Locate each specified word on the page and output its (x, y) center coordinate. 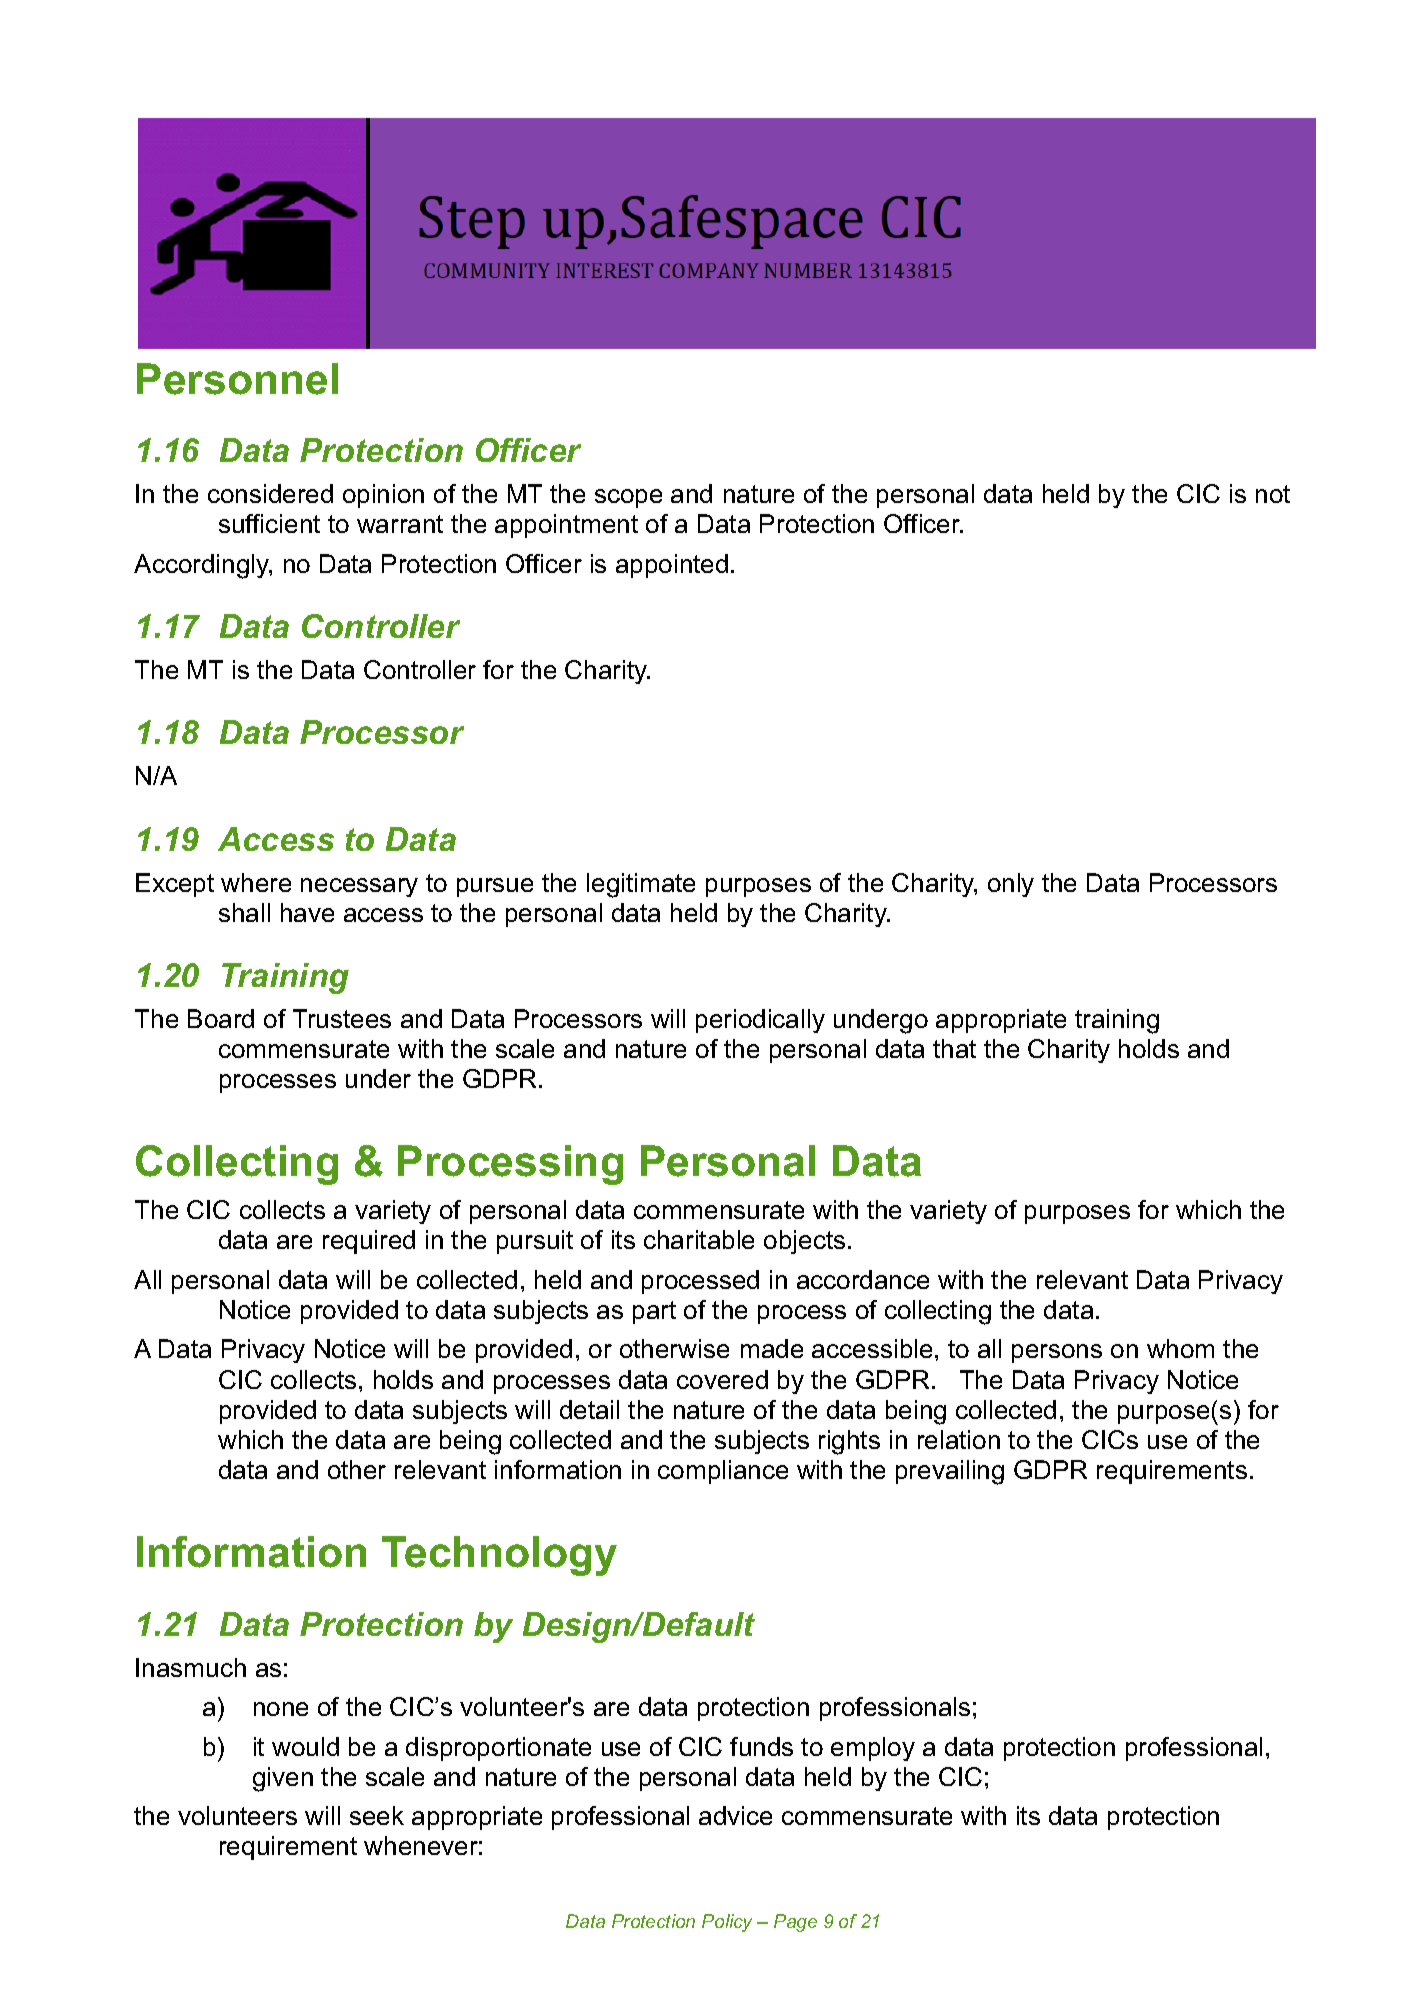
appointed (672, 566)
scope (628, 498)
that (954, 1048)
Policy (727, 1923)
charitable (699, 1239)
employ (873, 1749)
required (369, 1242)
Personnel (237, 379)
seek (377, 1815)
